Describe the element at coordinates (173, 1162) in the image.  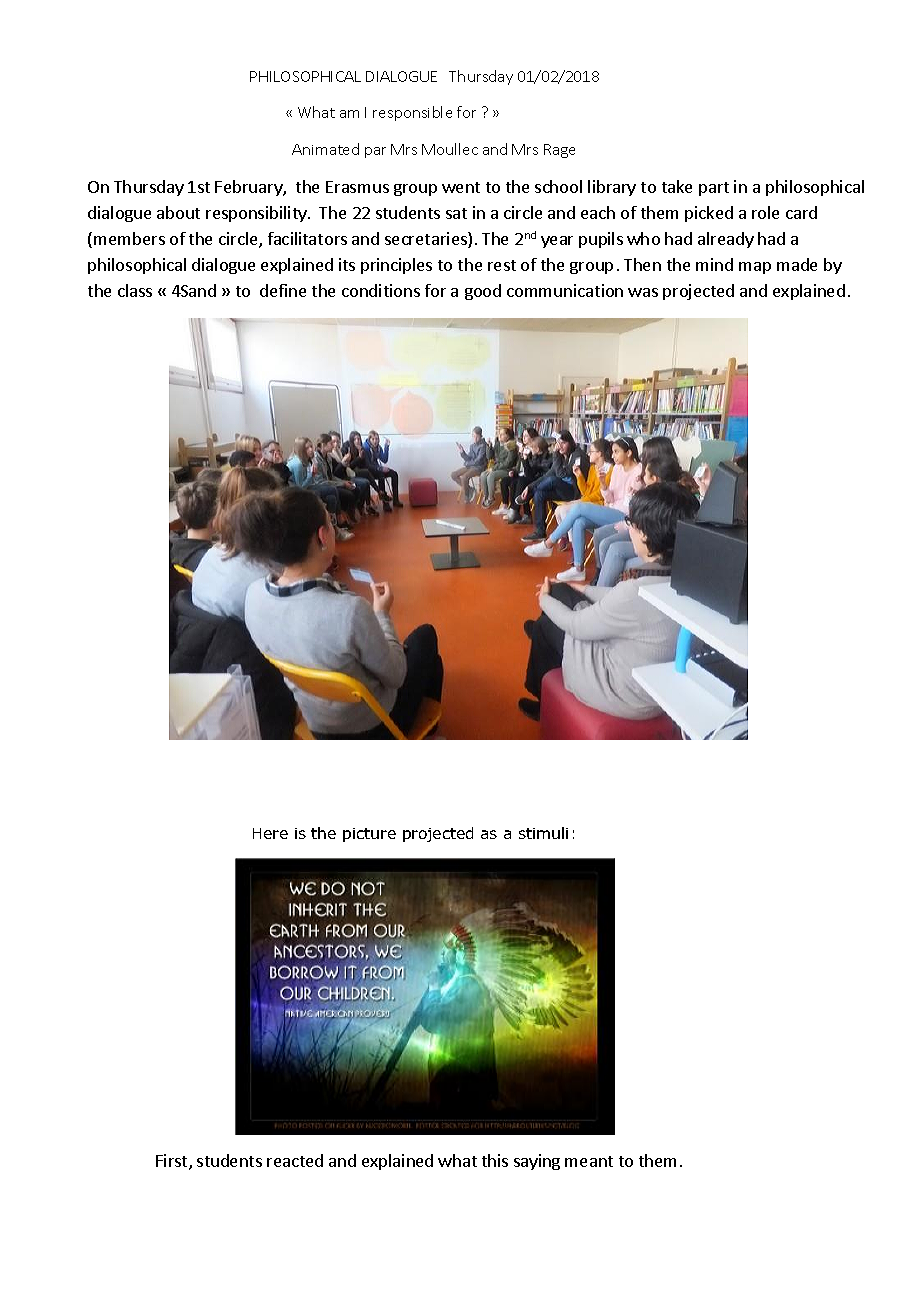
I see `First` at that location.
